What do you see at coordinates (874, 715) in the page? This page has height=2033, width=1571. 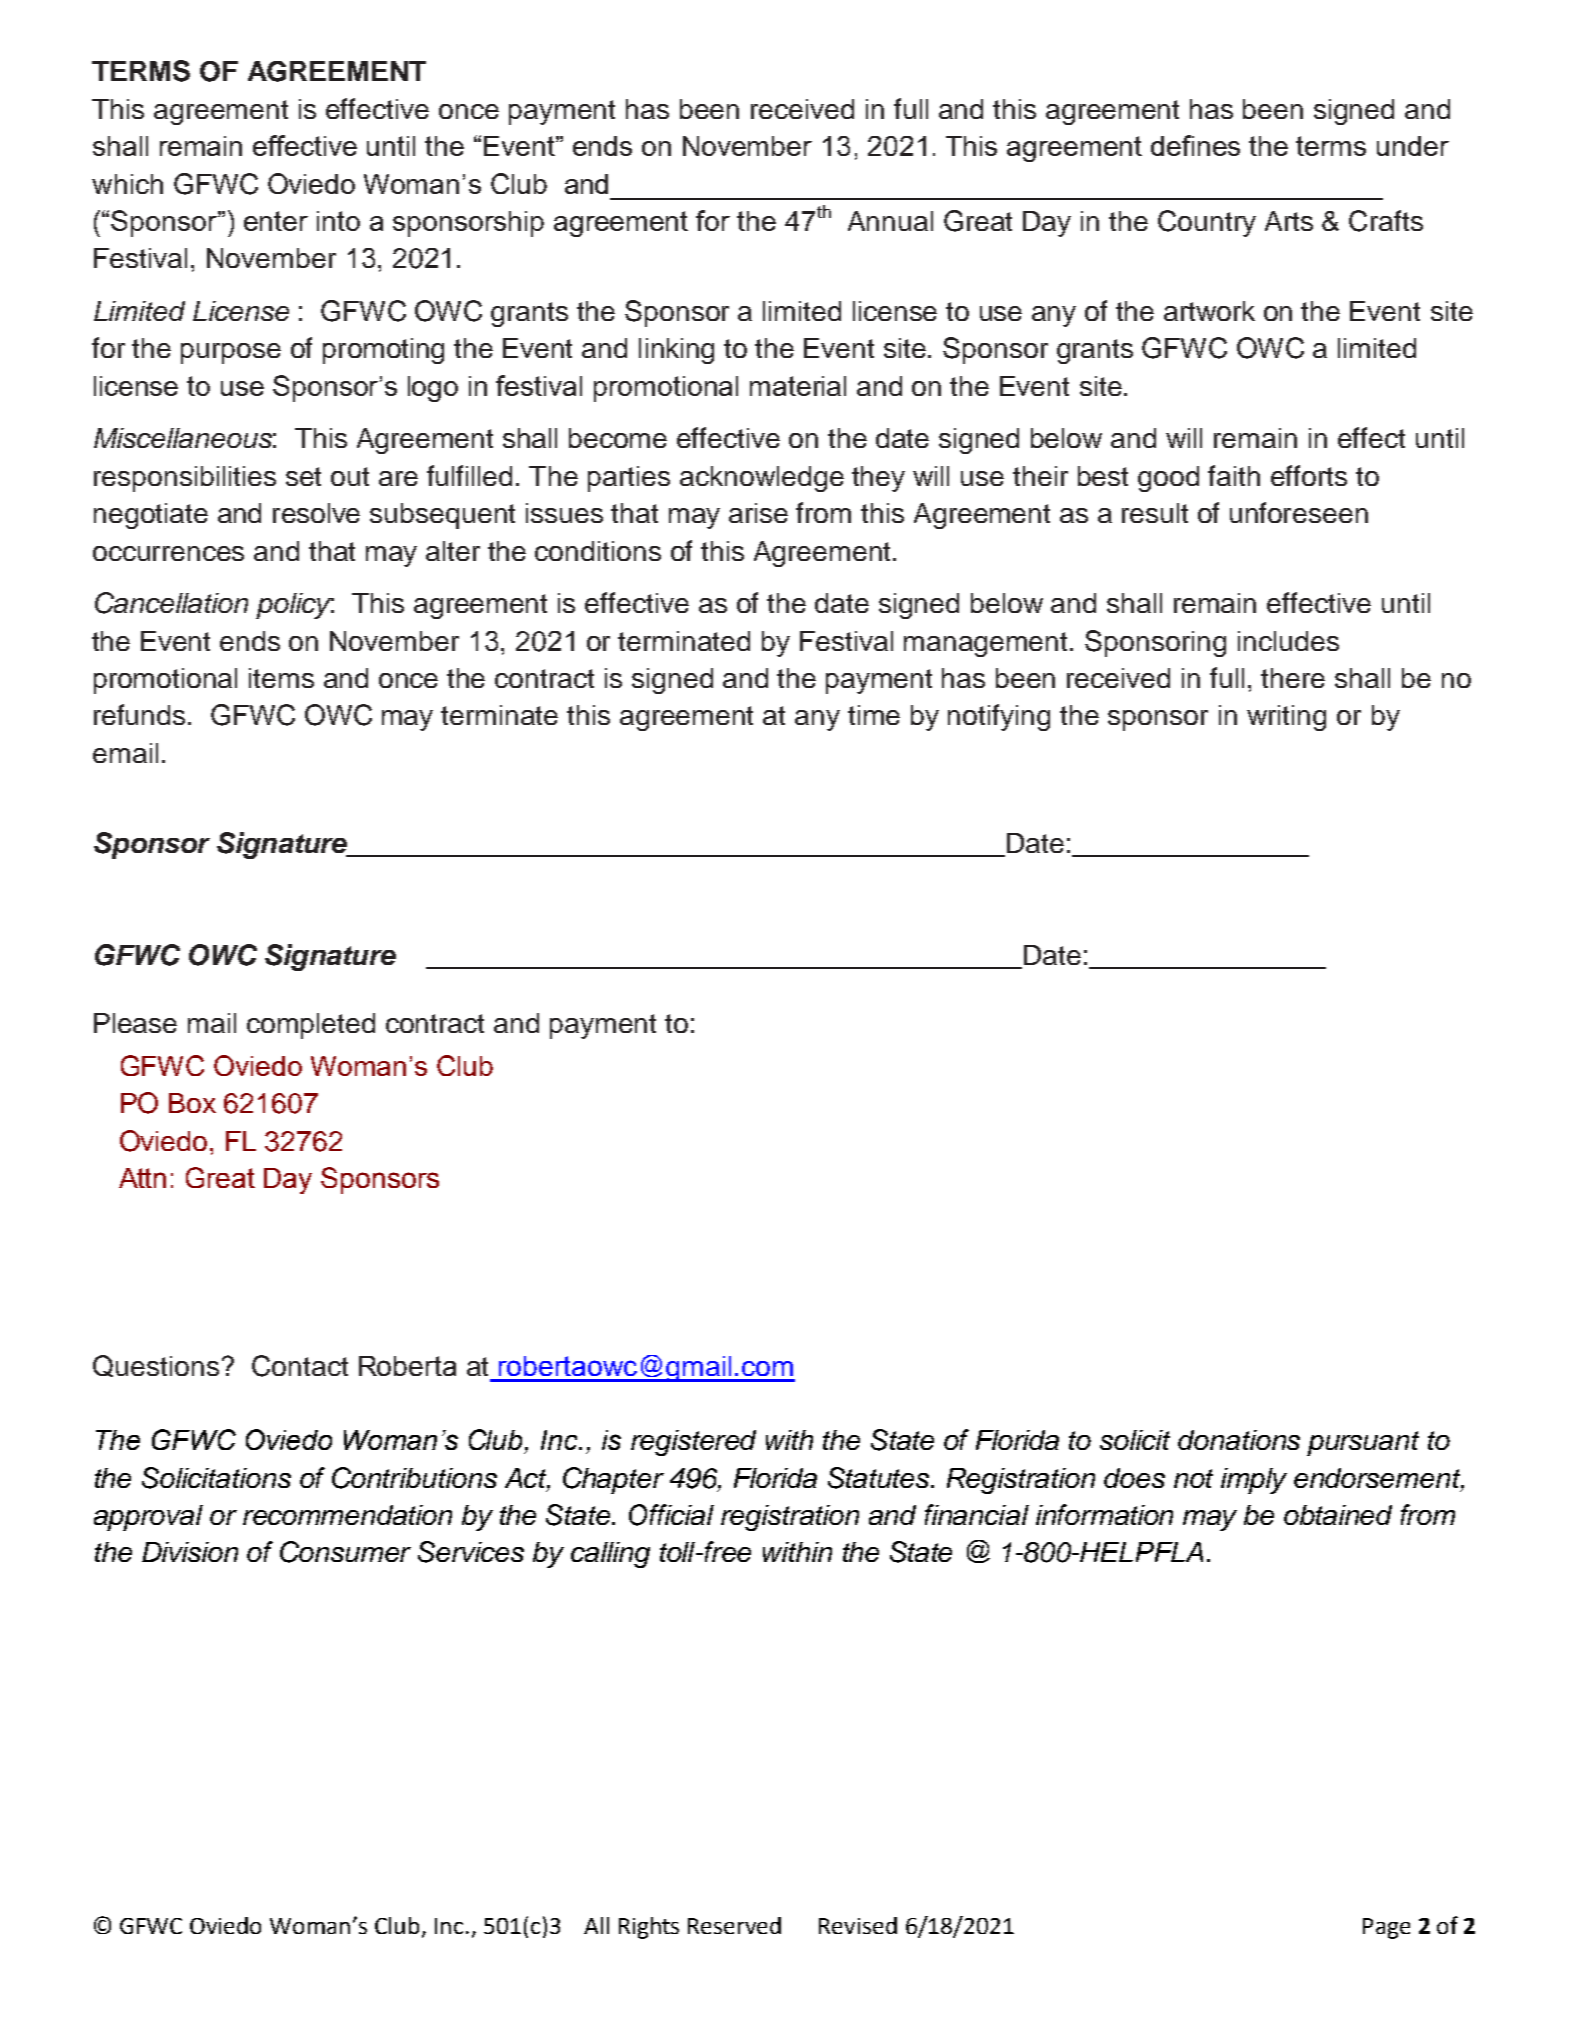 I see `time` at bounding box center [874, 715].
